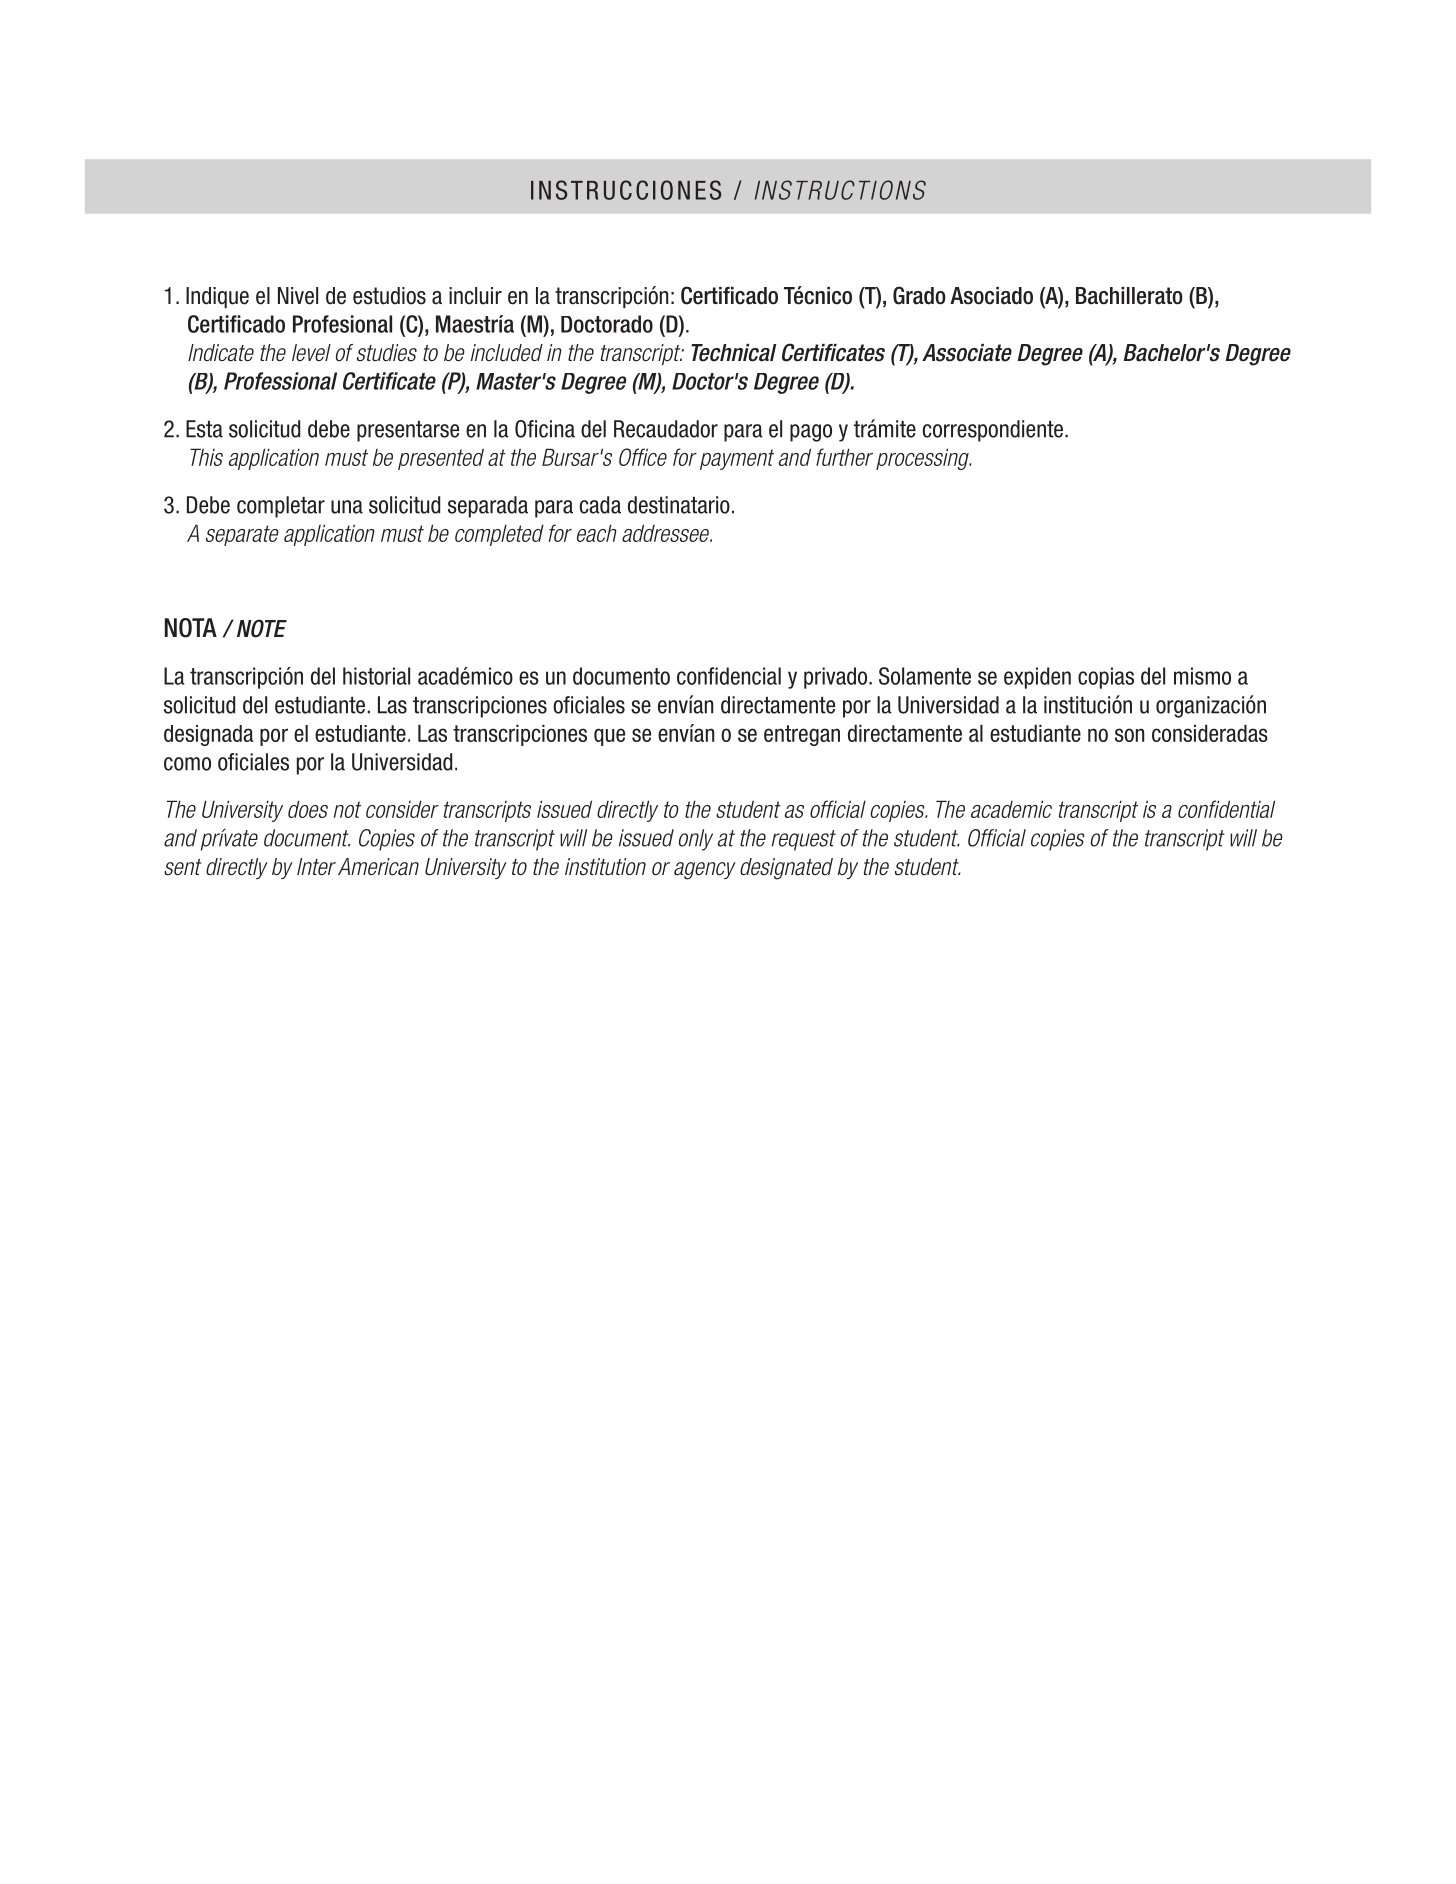 This screenshot has height=1884, width=1456. I want to click on Grado, so click(919, 295).
